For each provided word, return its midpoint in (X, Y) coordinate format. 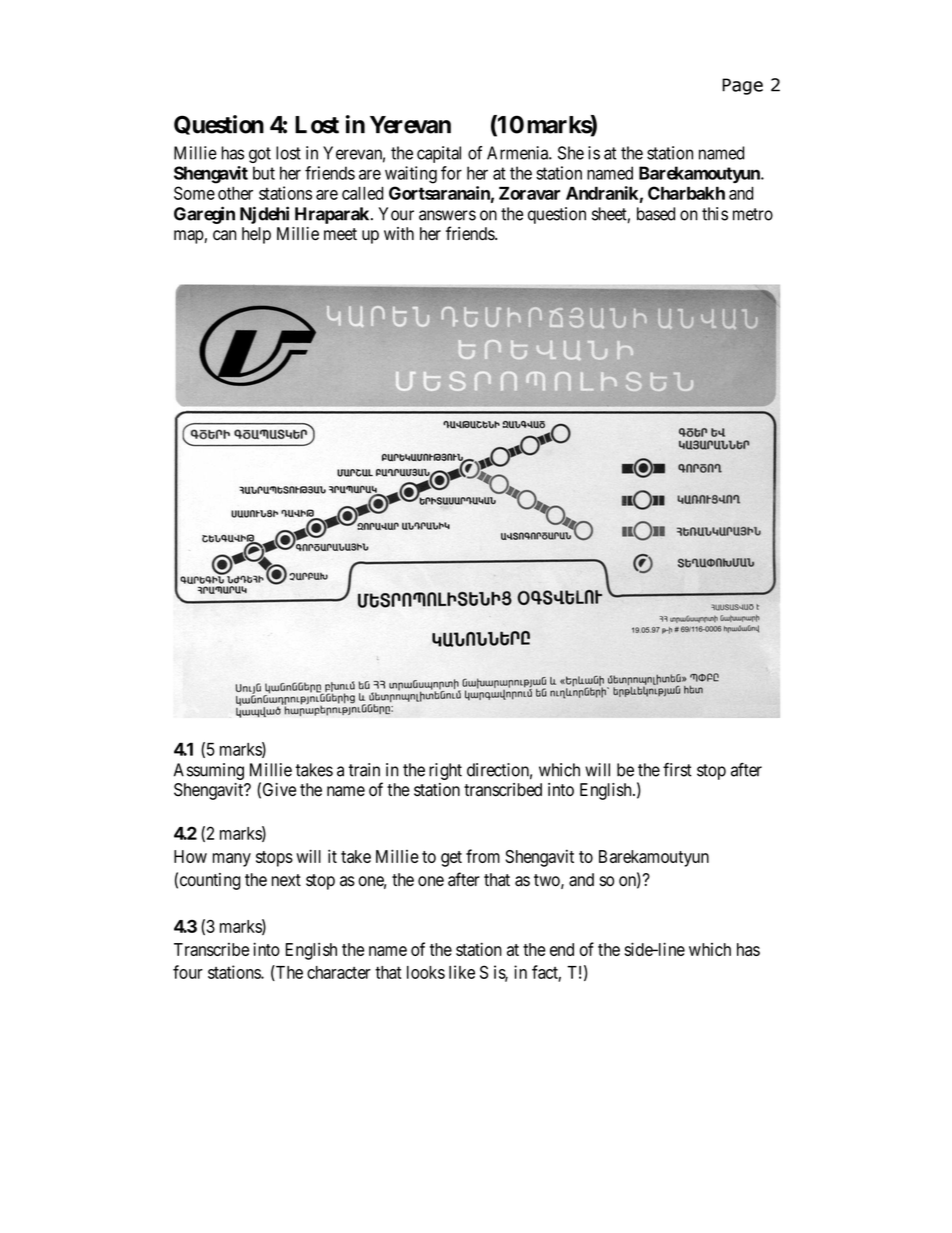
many (232, 860)
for (451, 173)
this (715, 214)
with (399, 233)
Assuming (209, 771)
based (656, 214)
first (677, 770)
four (188, 972)
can (224, 235)
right (445, 771)
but (264, 173)
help (256, 235)
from (483, 856)
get (451, 859)
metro (753, 214)
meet (340, 234)
